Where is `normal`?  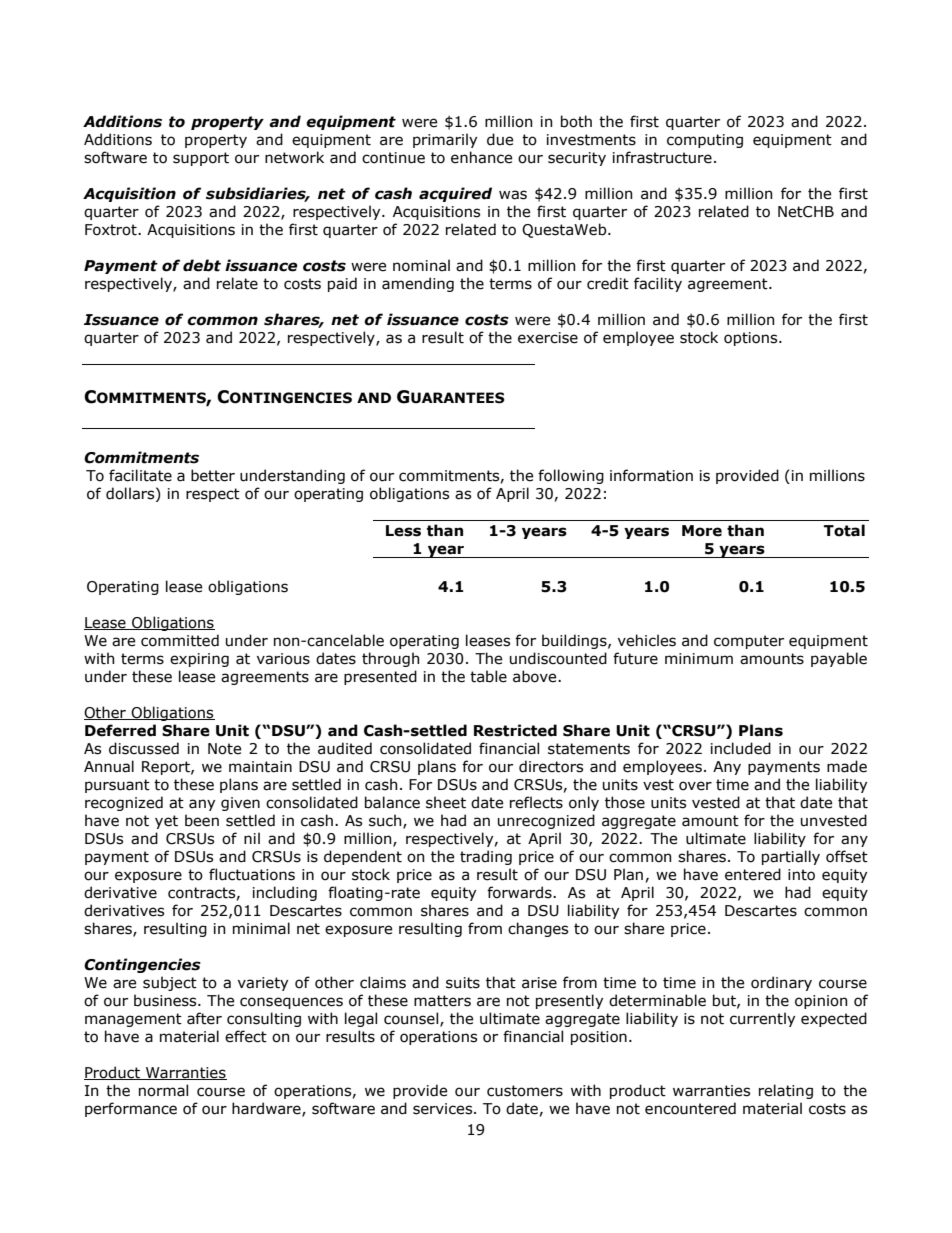 normal is located at coordinates (163, 1090).
